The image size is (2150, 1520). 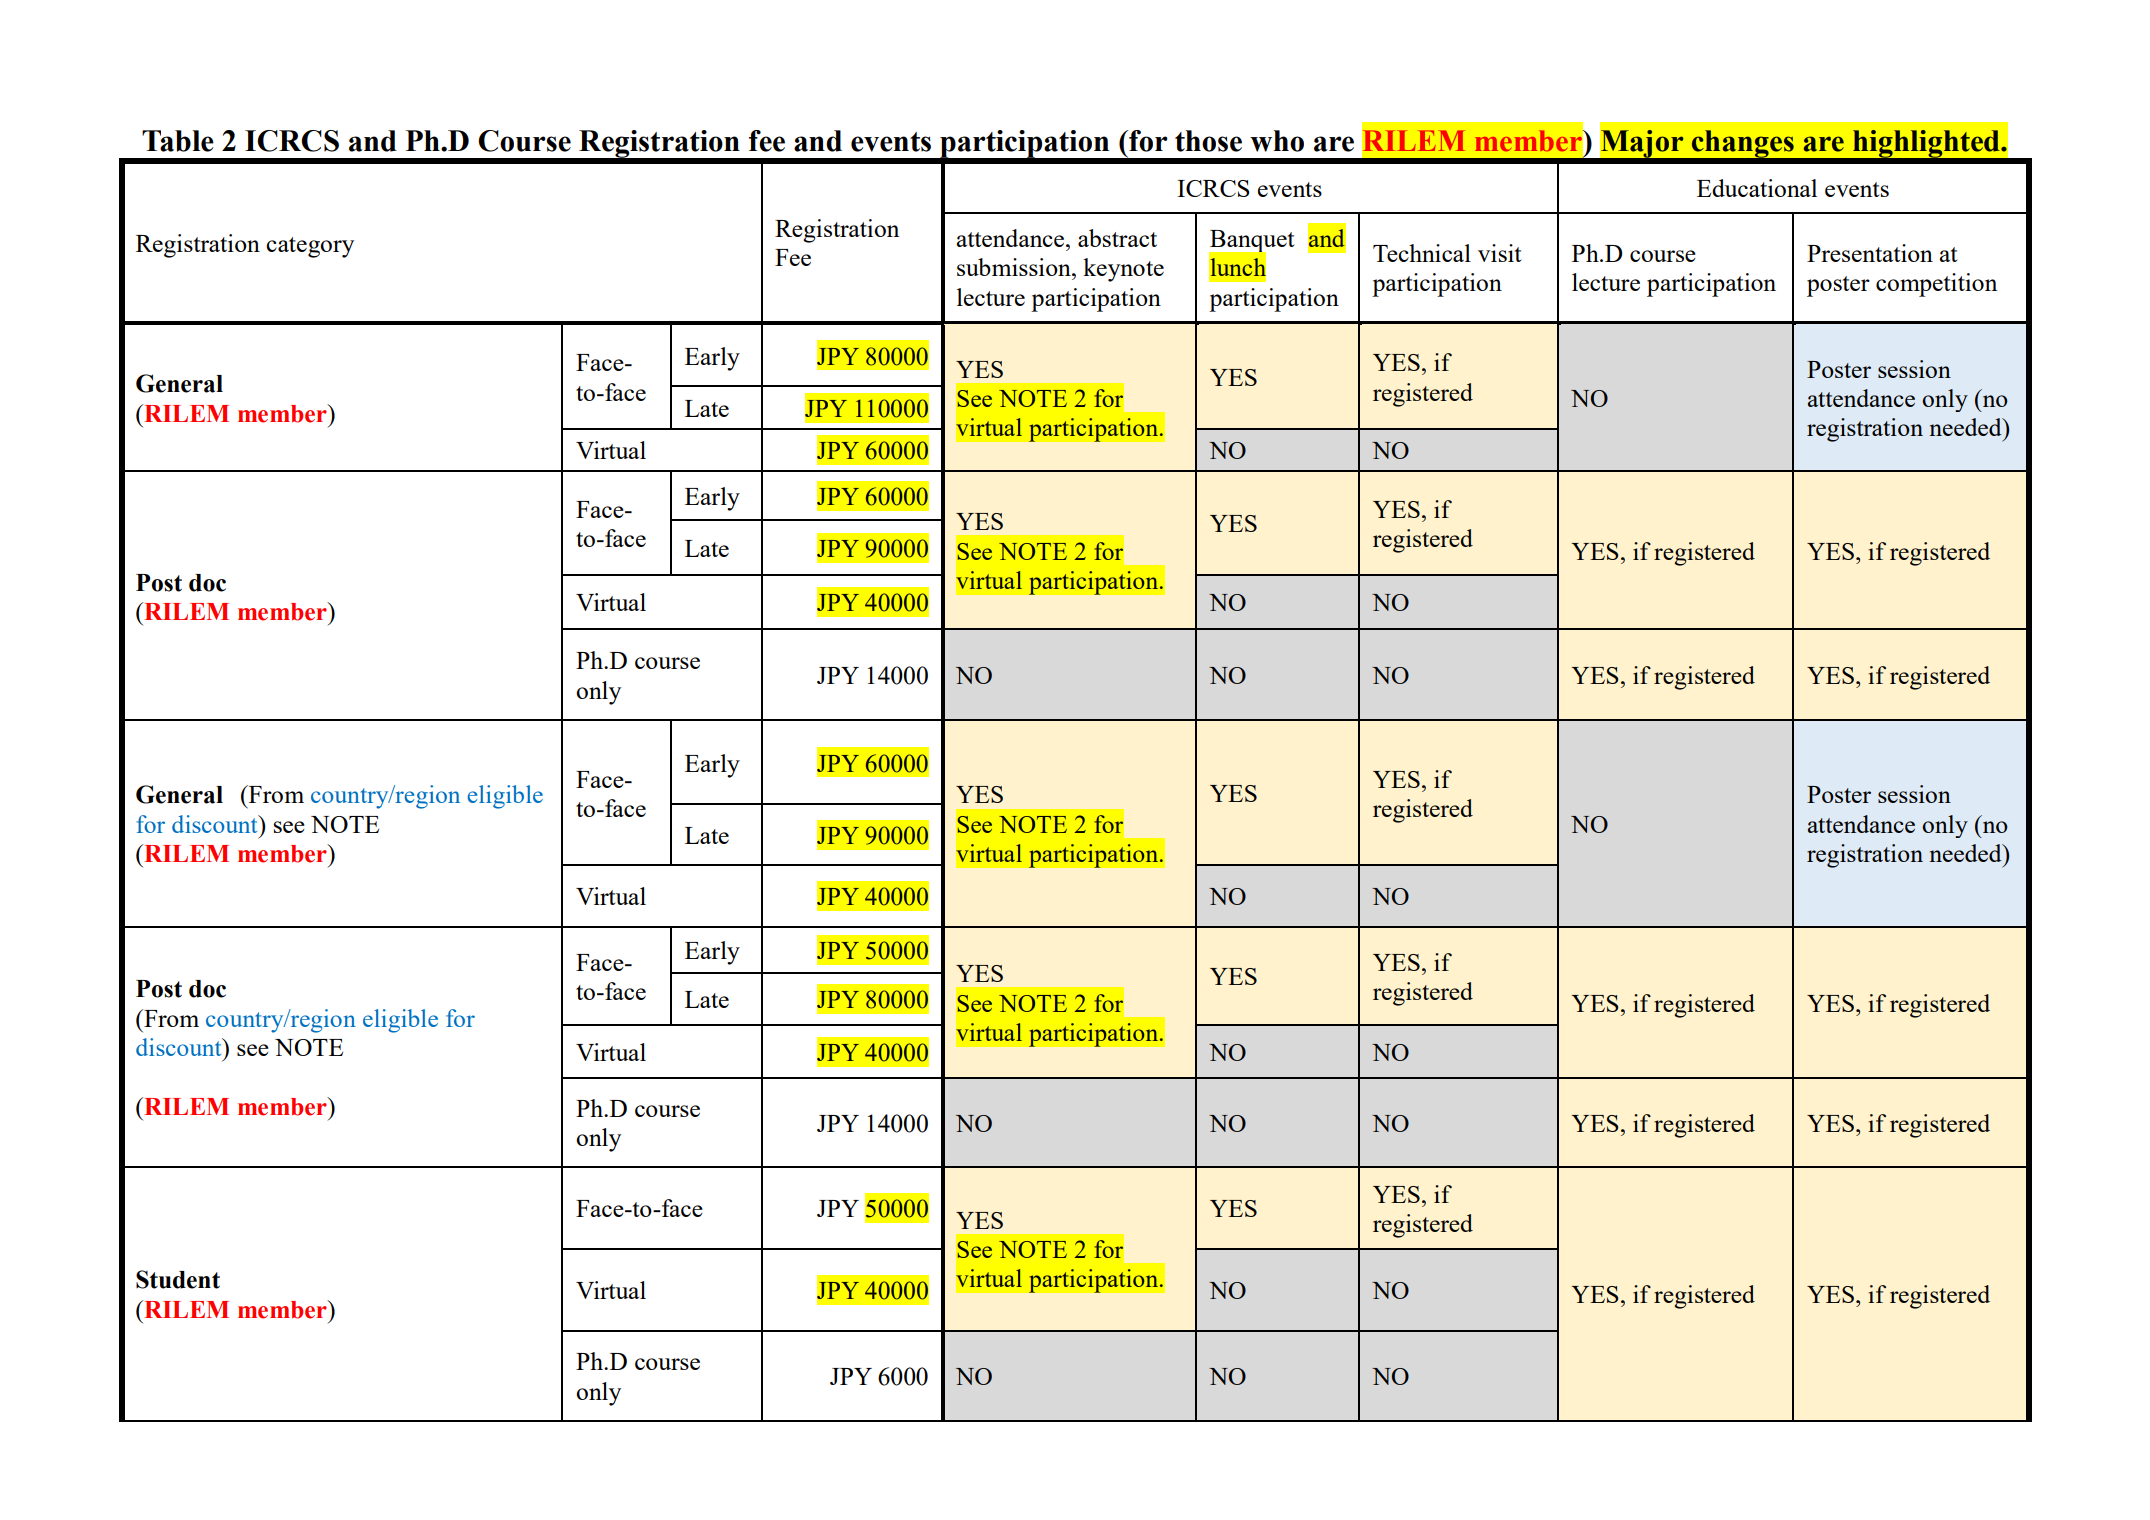 I want to click on Technical, so click(x=1422, y=253).
